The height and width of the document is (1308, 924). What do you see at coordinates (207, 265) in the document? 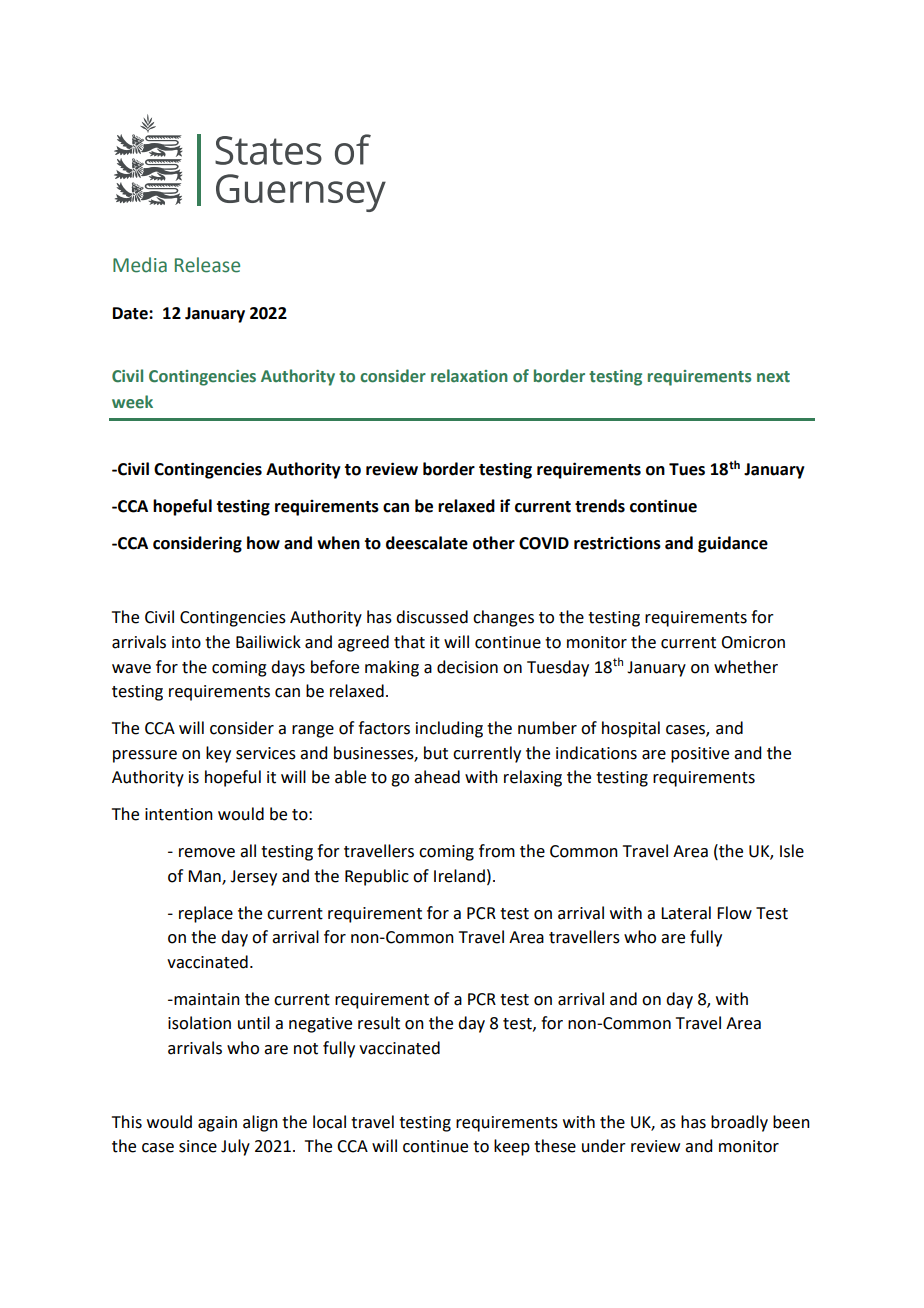
I see `Release` at bounding box center [207, 265].
